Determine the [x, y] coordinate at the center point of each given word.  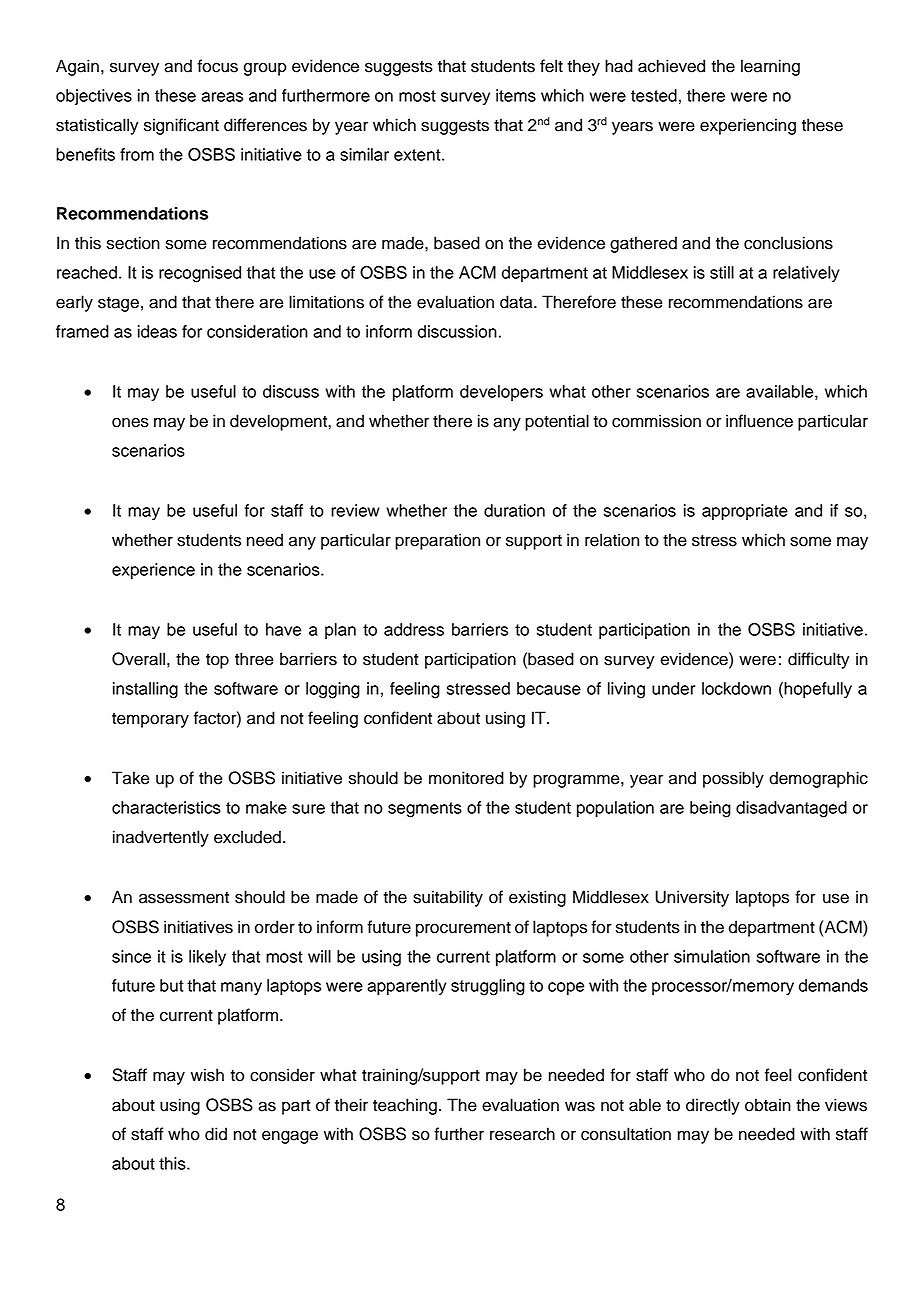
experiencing [748, 126]
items [516, 95]
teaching [405, 1106]
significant [181, 126]
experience [153, 571]
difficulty [819, 660]
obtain [768, 1105]
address [414, 629]
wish [207, 1075]
